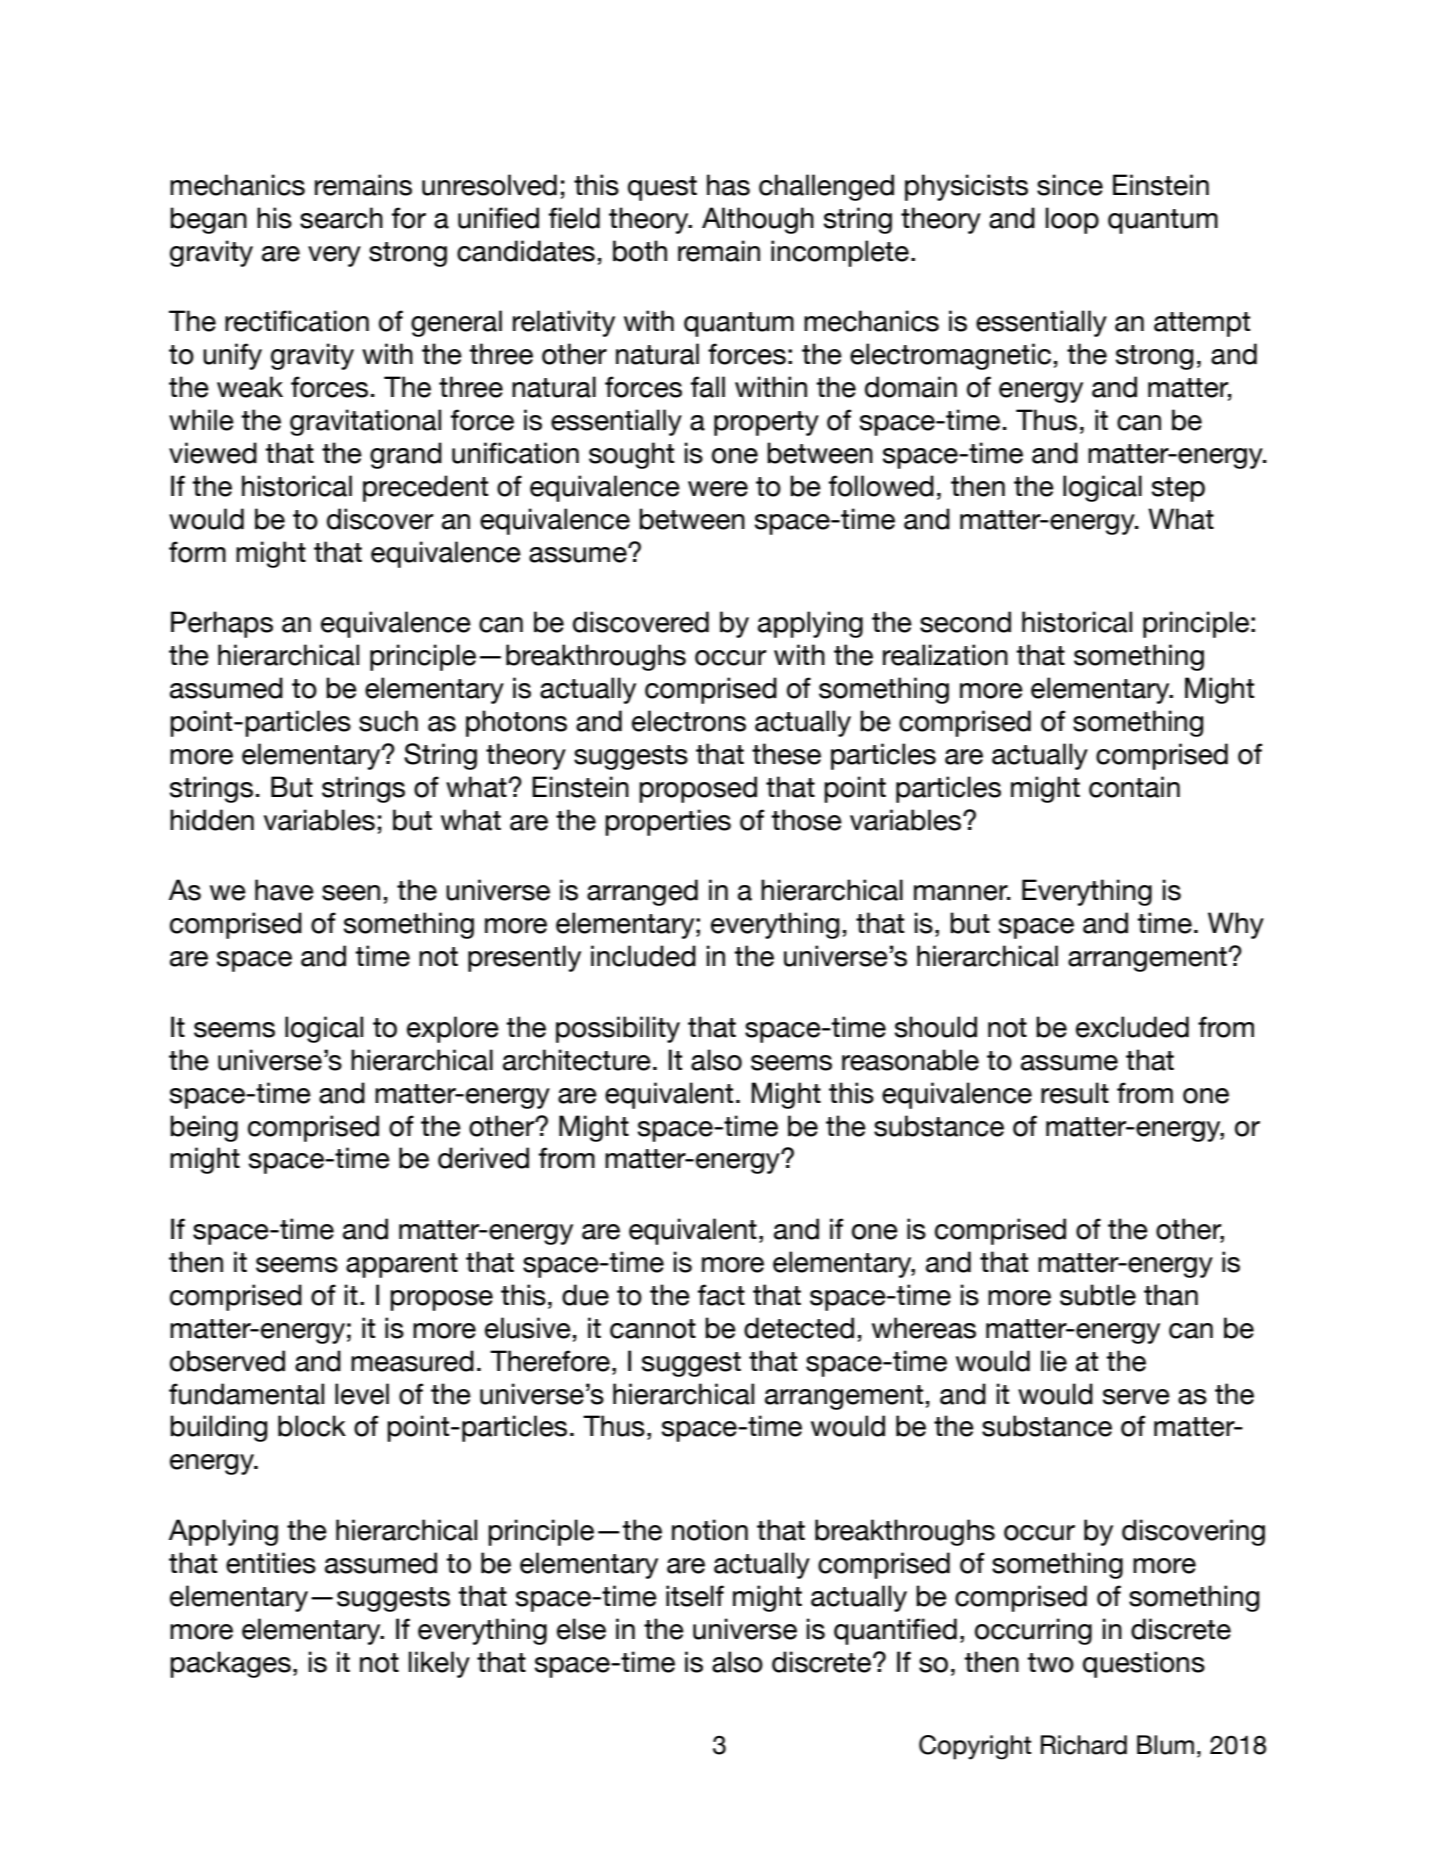 The height and width of the screenshot is (1862, 1439). What do you see at coordinates (1132, 1027) in the screenshot?
I see `excluded` at bounding box center [1132, 1027].
